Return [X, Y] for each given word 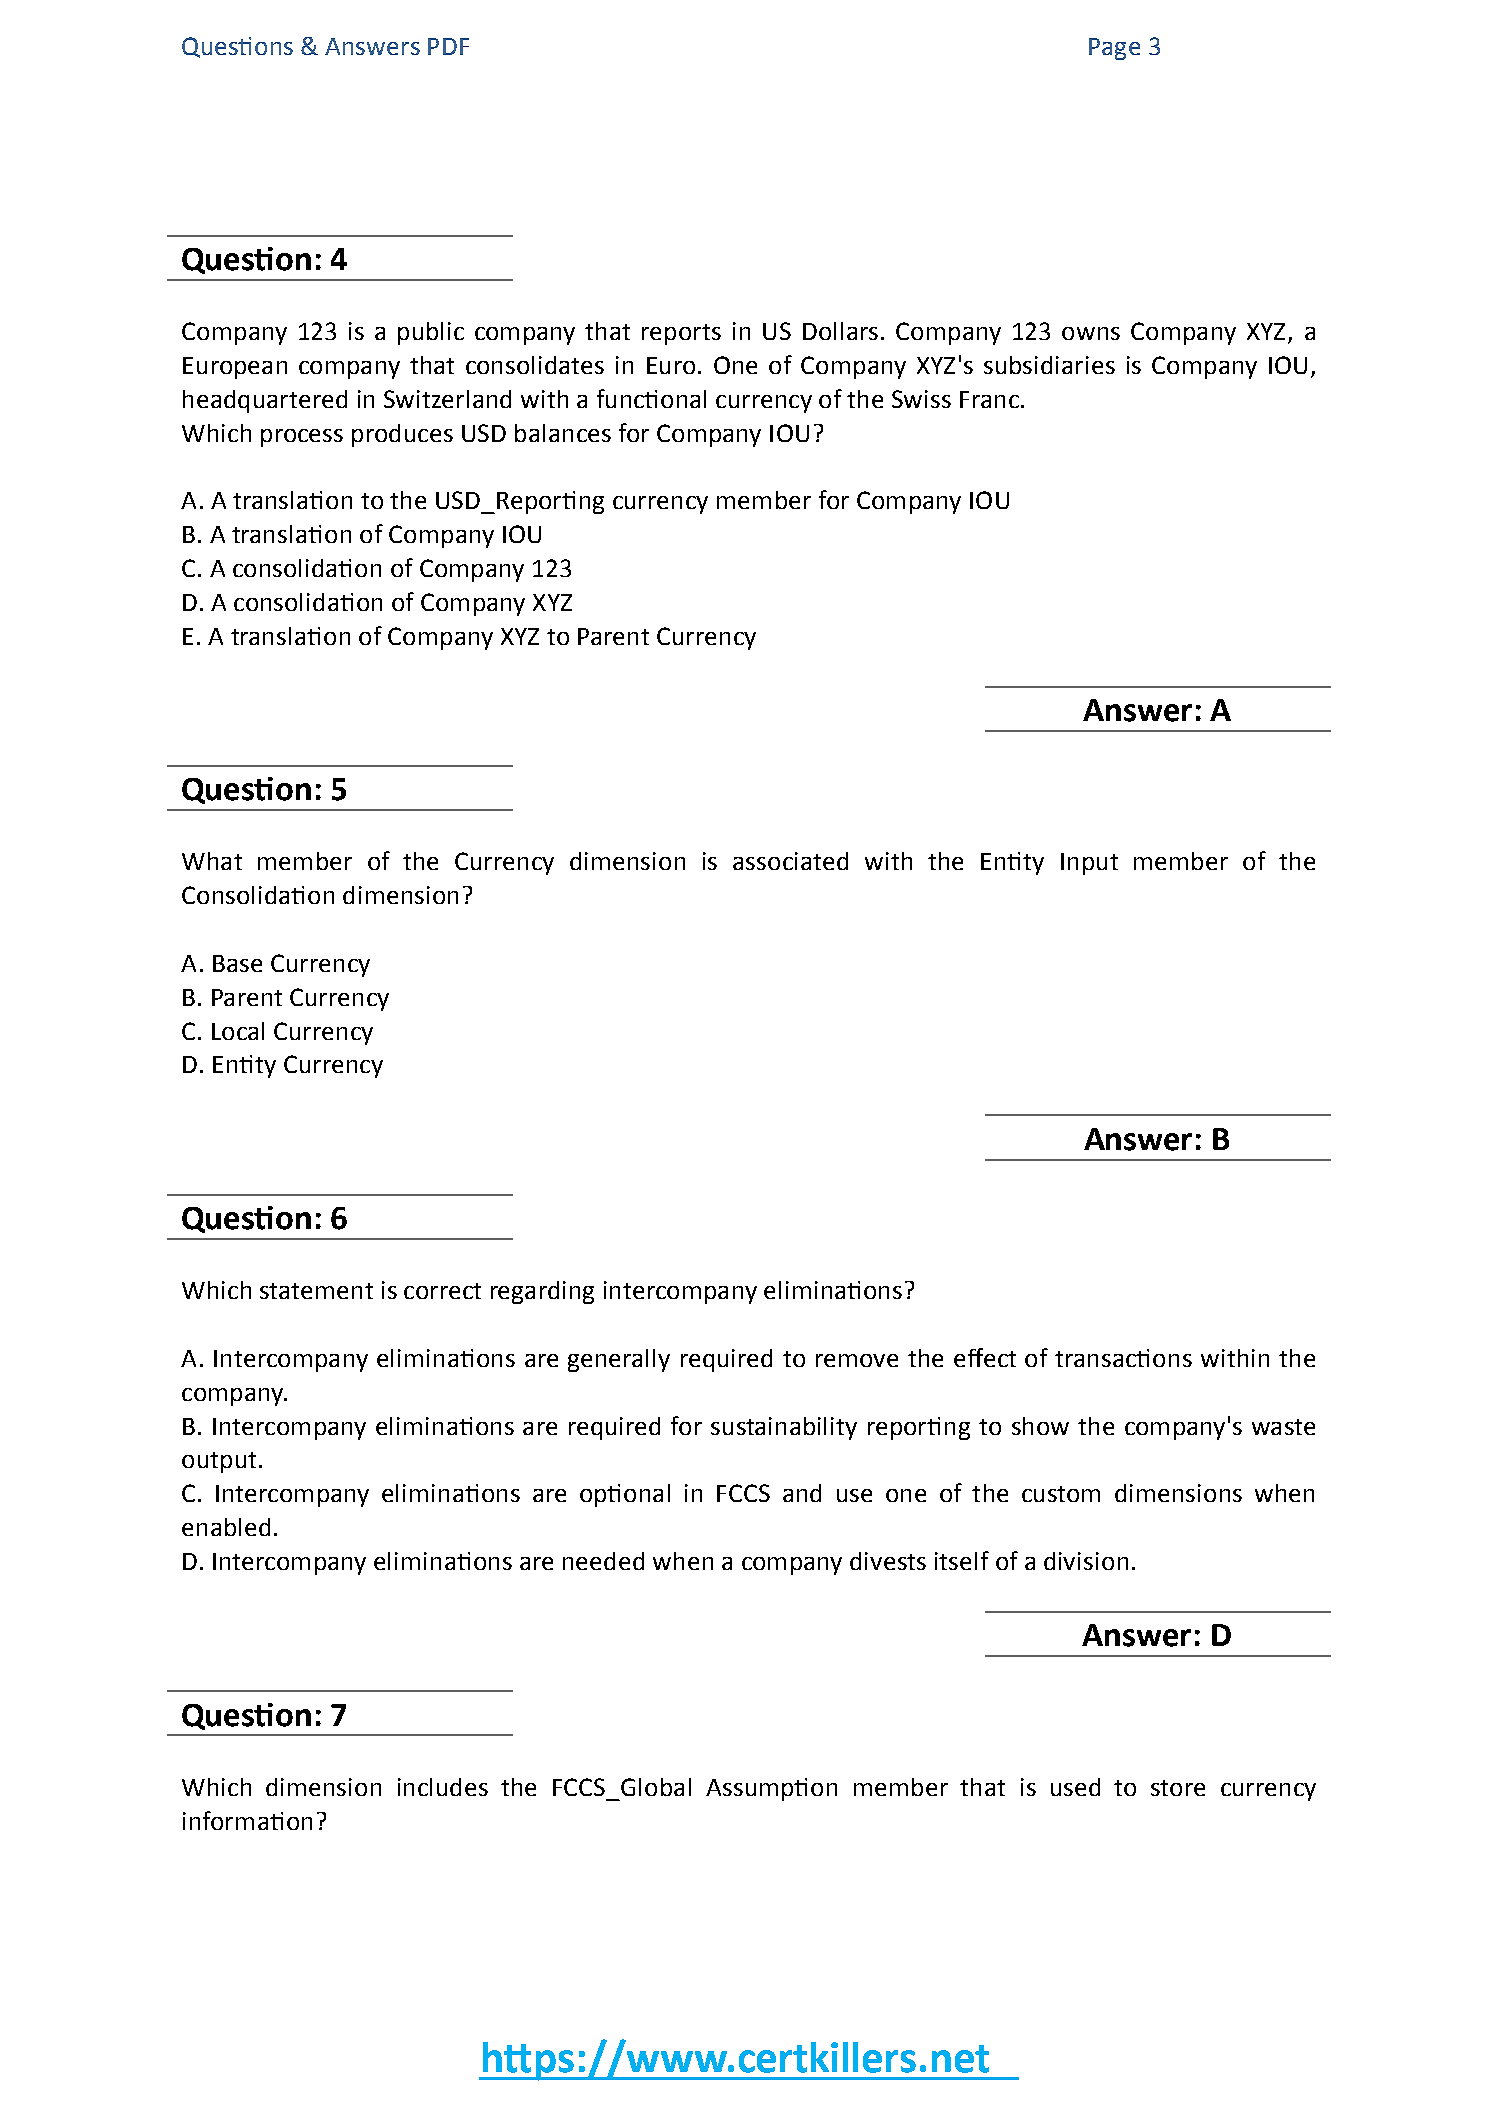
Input [1089, 864]
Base [237, 963]
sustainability [784, 1428]
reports [681, 334]
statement [316, 1291]
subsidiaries [1049, 365]
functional [651, 398]
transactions [1123, 1358]
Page [1114, 49]
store [1178, 1788]
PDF [448, 46]
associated [790, 861]
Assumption [771, 1789]
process [302, 438]
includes [443, 1787]
